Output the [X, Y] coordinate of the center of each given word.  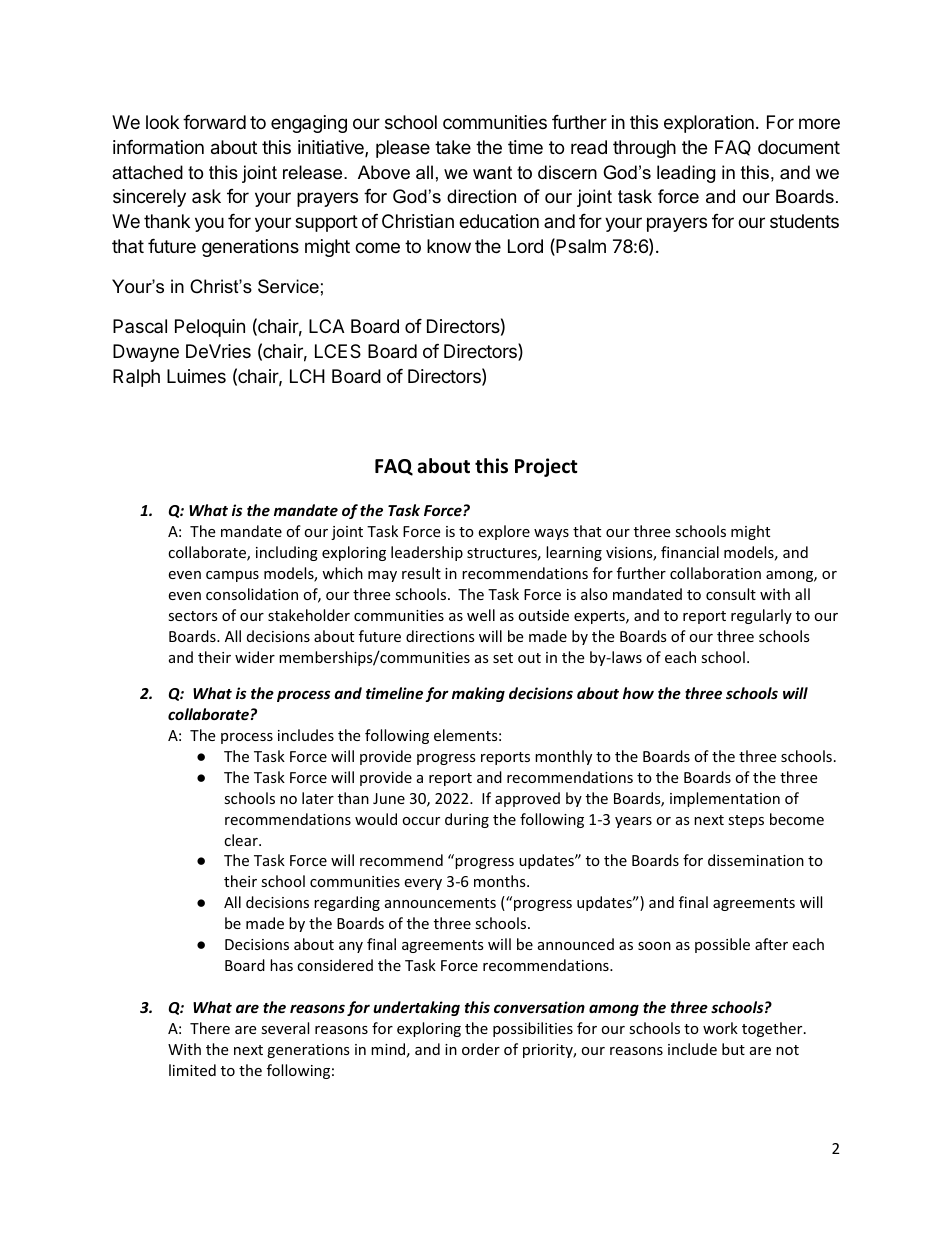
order [481, 1049]
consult [731, 594]
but [733, 1049]
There [210, 1028]
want [492, 172]
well [481, 615]
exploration [709, 124]
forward [214, 122]
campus [232, 576]
